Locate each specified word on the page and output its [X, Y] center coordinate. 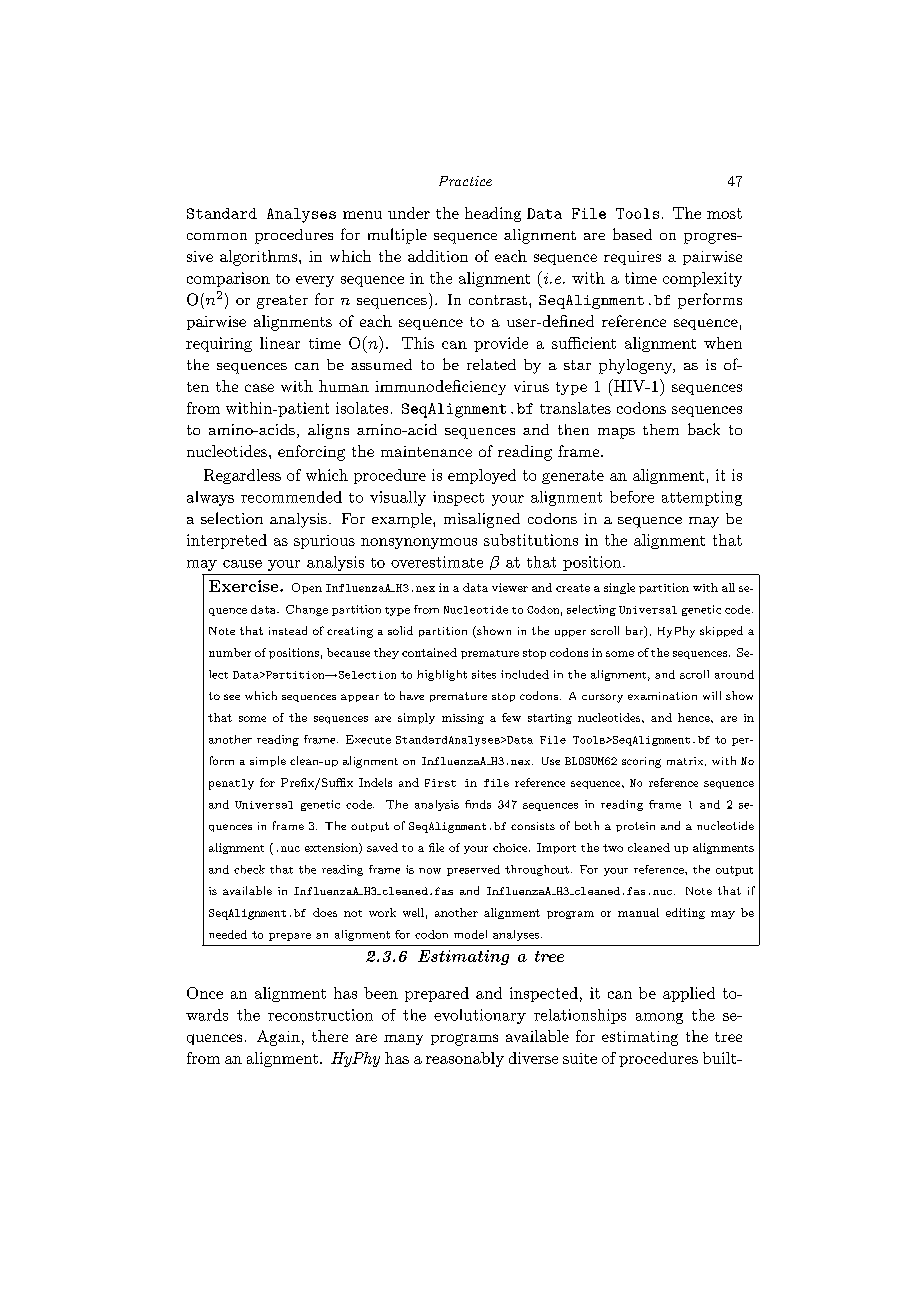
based [632, 234]
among [659, 1018]
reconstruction [320, 1015]
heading [493, 214]
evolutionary [480, 1016]
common [217, 236]
